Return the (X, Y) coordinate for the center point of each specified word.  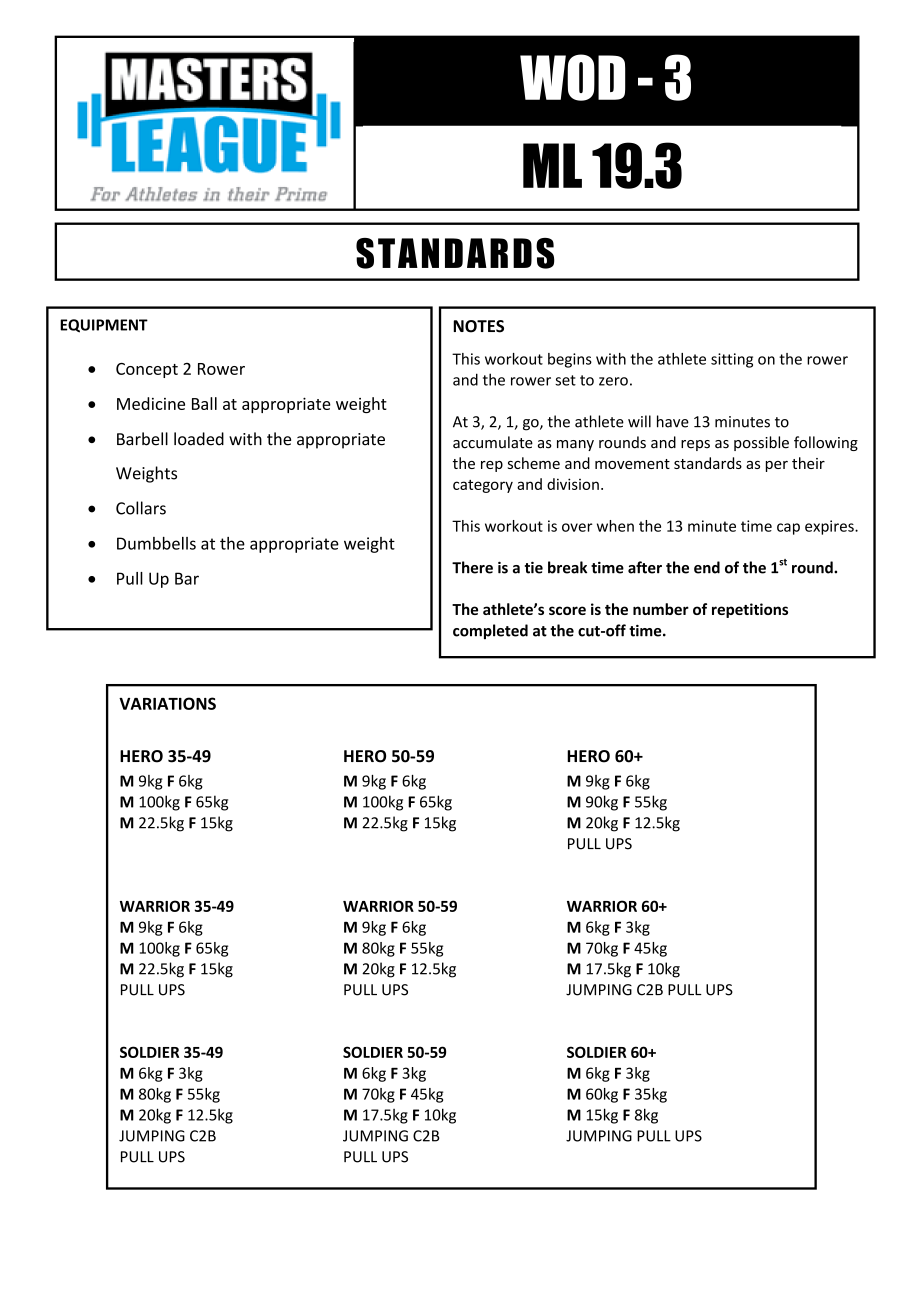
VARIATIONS (167, 703)
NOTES (478, 326)
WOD (573, 77)
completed (490, 631)
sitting (732, 360)
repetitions (750, 610)
